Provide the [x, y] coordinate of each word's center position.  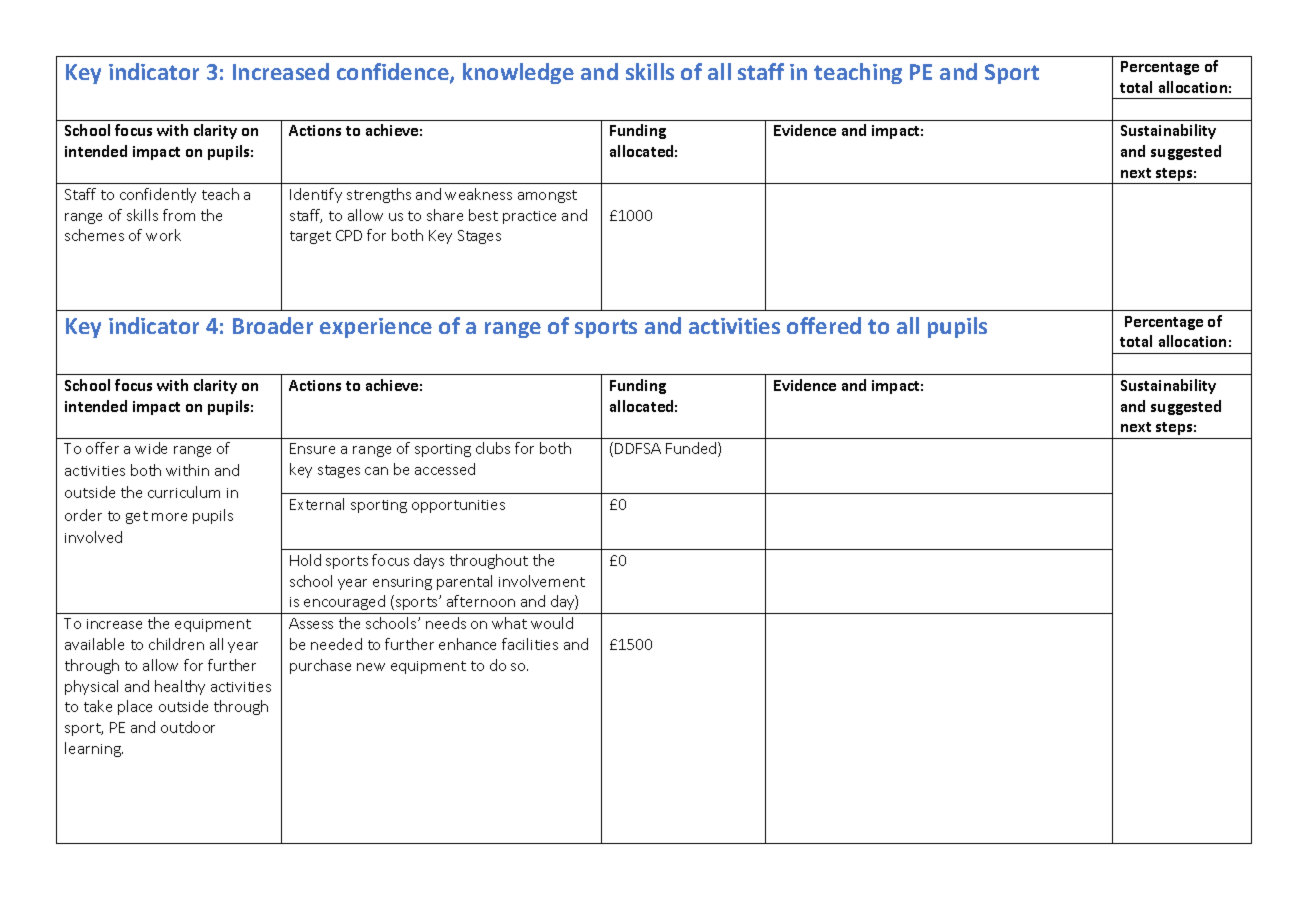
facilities [530, 644]
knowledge [518, 73]
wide [151, 448]
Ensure [312, 448]
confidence [394, 73]
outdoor [188, 727]
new [371, 667]
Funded [692, 449]
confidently [158, 195]
